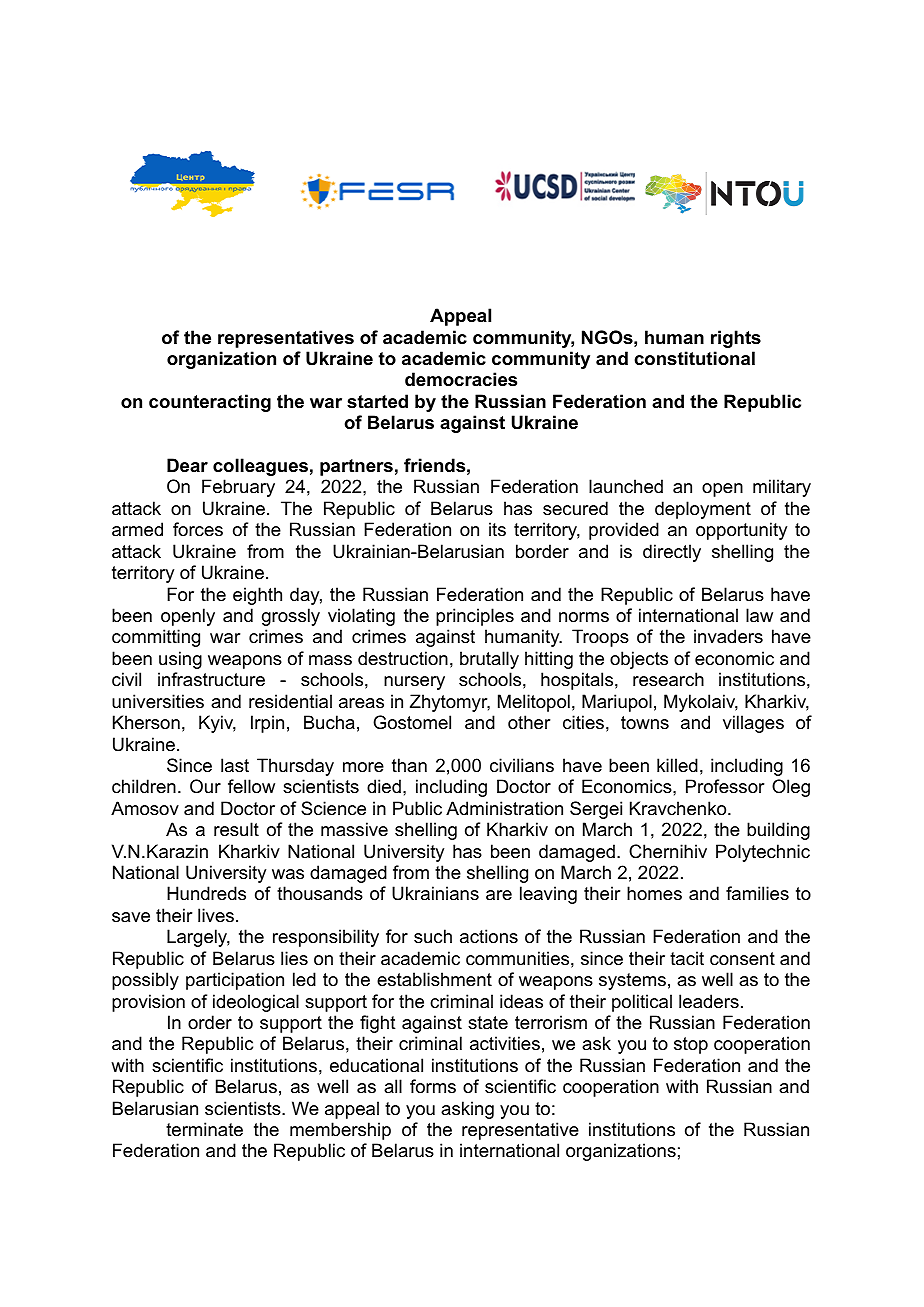  What do you see at coordinates (672, 553) in the screenshot?
I see `directly` at bounding box center [672, 553].
